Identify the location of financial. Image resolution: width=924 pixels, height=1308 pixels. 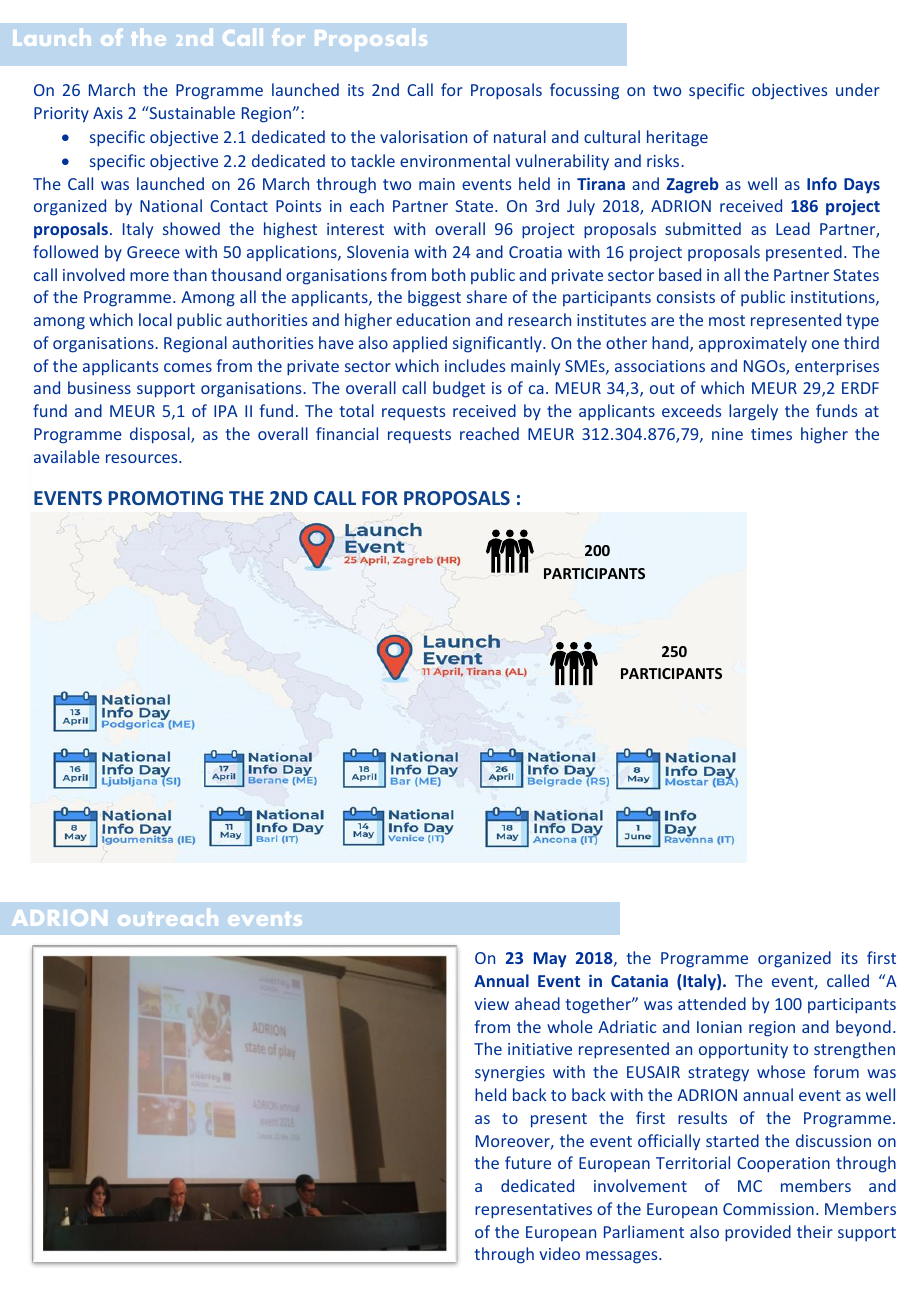
(347, 433).
